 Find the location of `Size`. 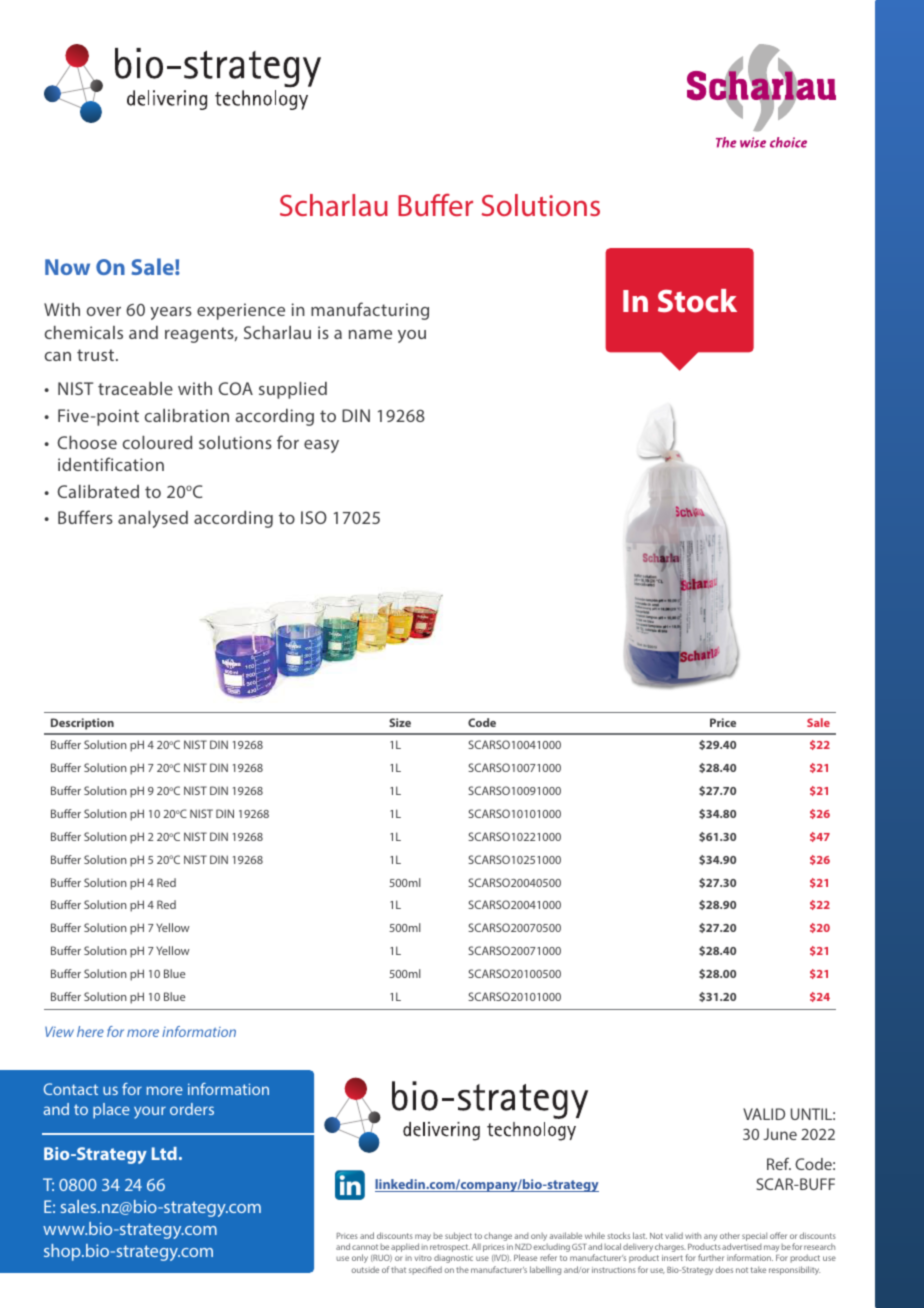

Size is located at coordinates (400, 722).
